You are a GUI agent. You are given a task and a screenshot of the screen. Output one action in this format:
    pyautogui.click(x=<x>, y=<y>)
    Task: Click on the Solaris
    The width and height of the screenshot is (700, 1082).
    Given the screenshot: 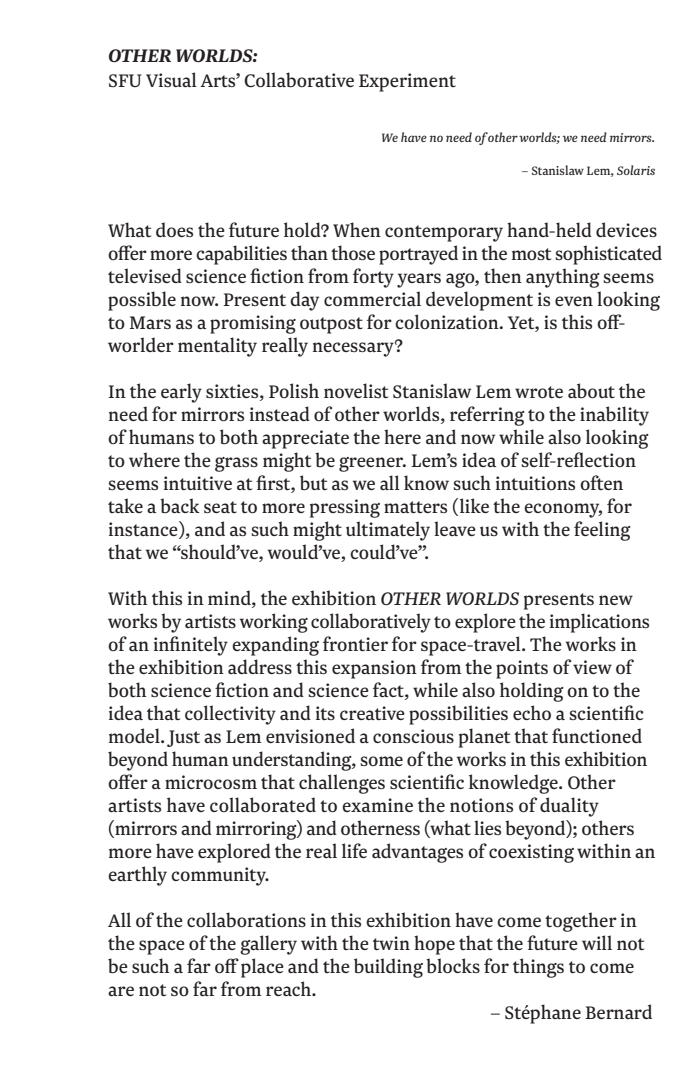 What is the action you would take?
    pyautogui.click(x=636, y=170)
